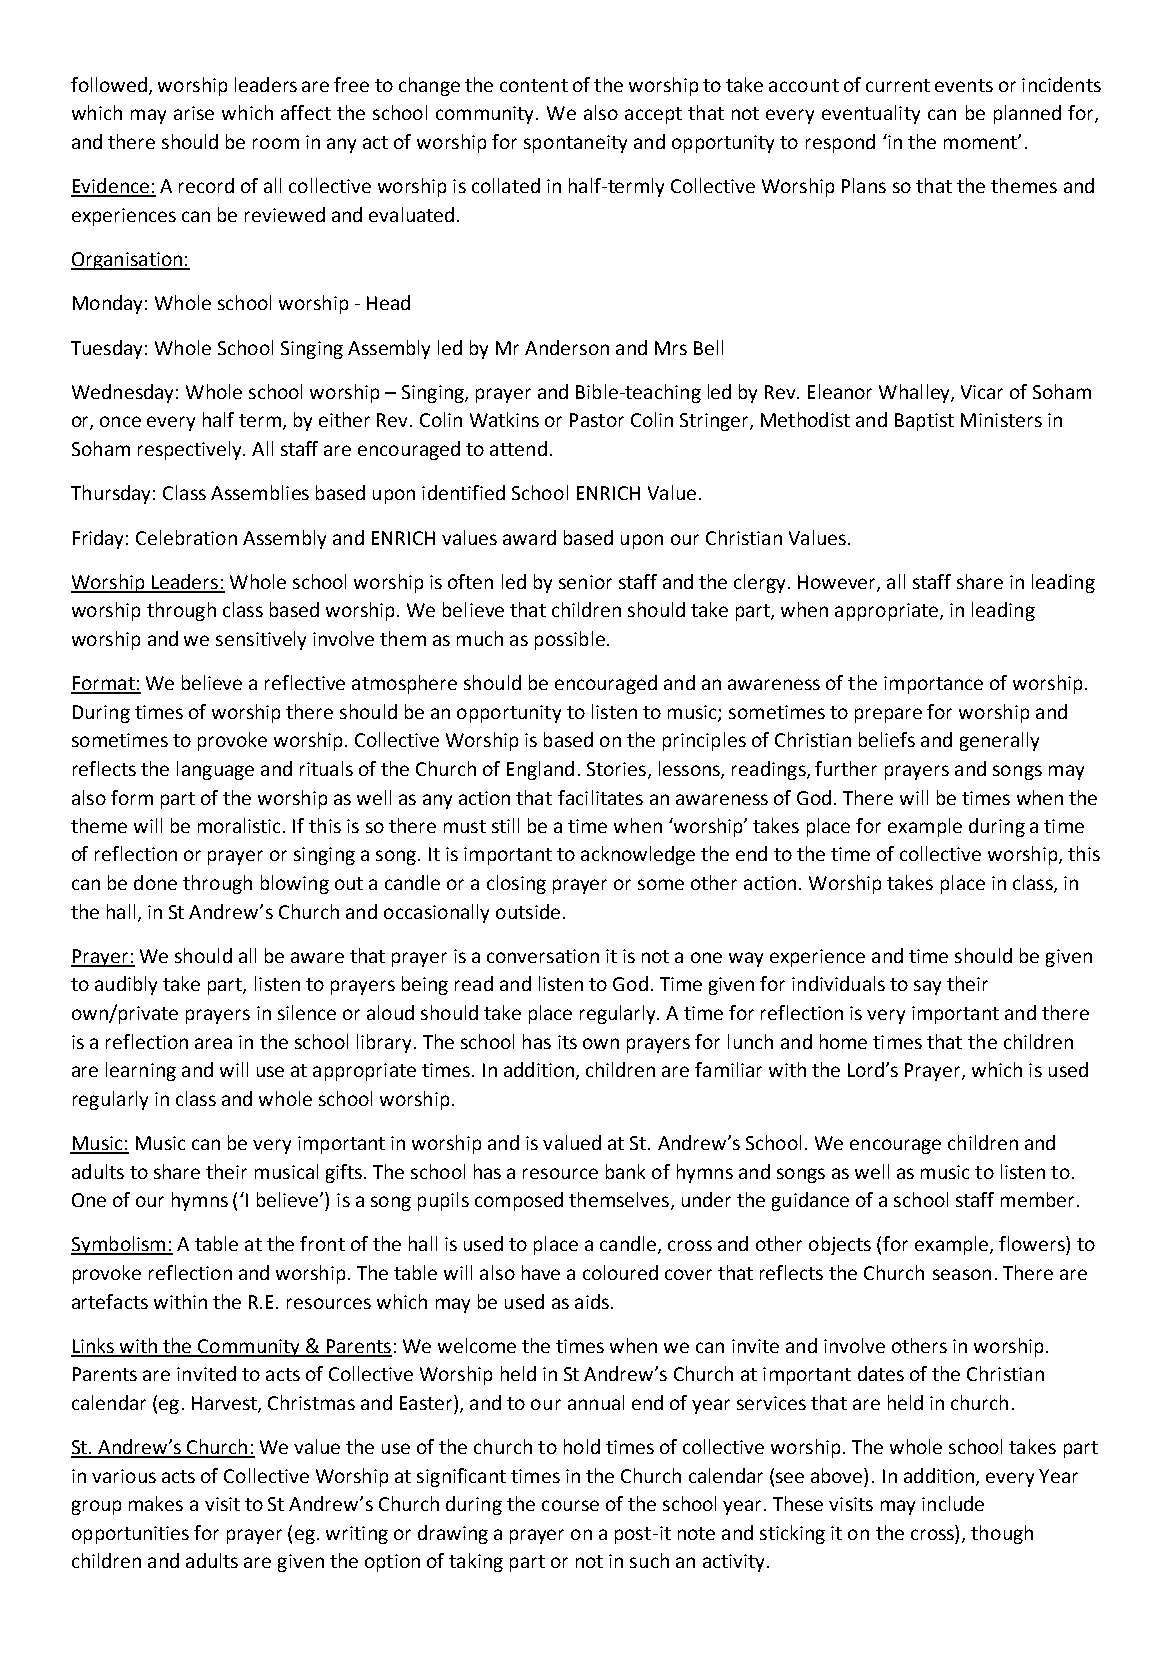 The image size is (1172, 1658). I want to click on events, so click(964, 85).
